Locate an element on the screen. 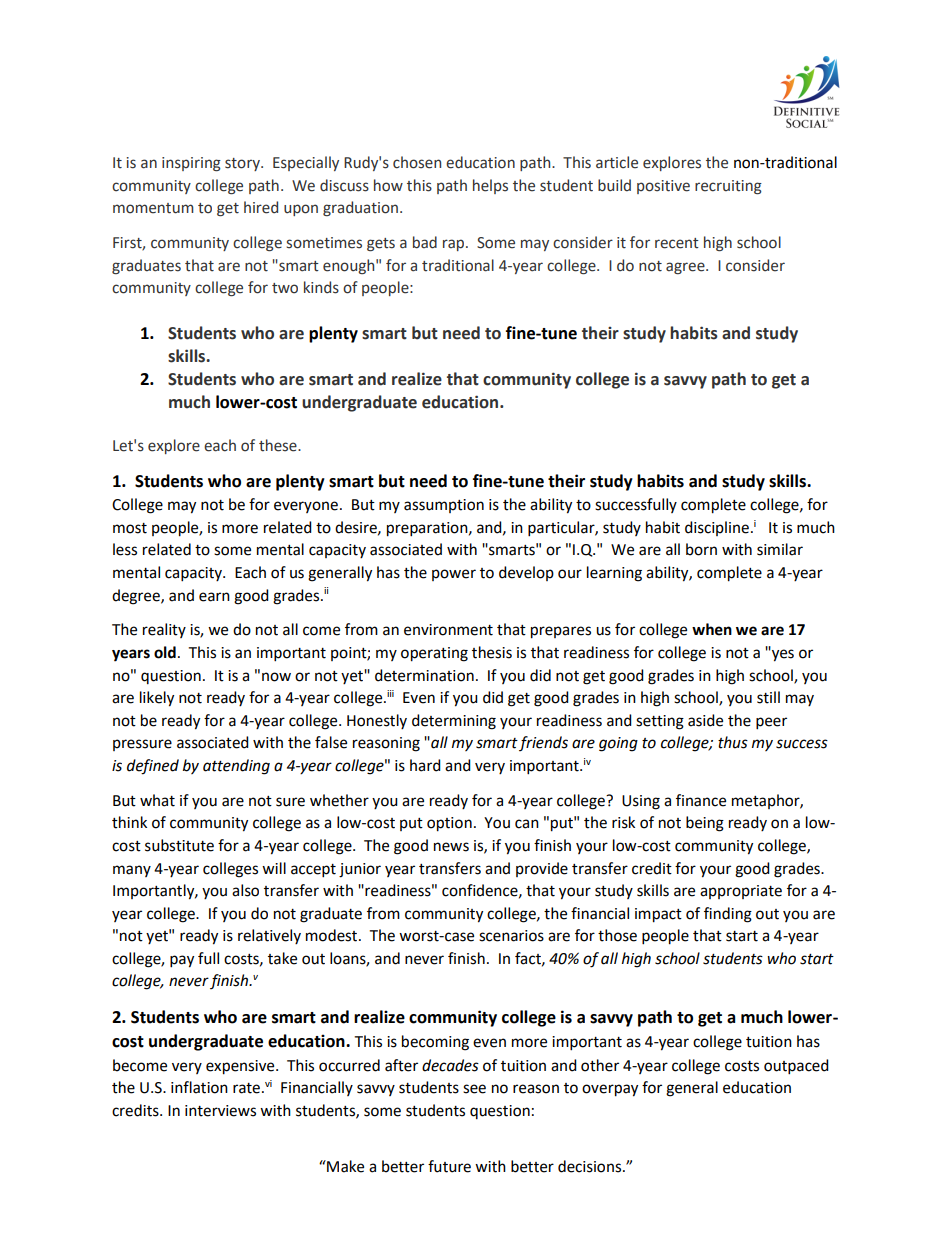 Image resolution: width=952 pixels, height=1233 pixels. finding is located at coordinates (728, 915).
